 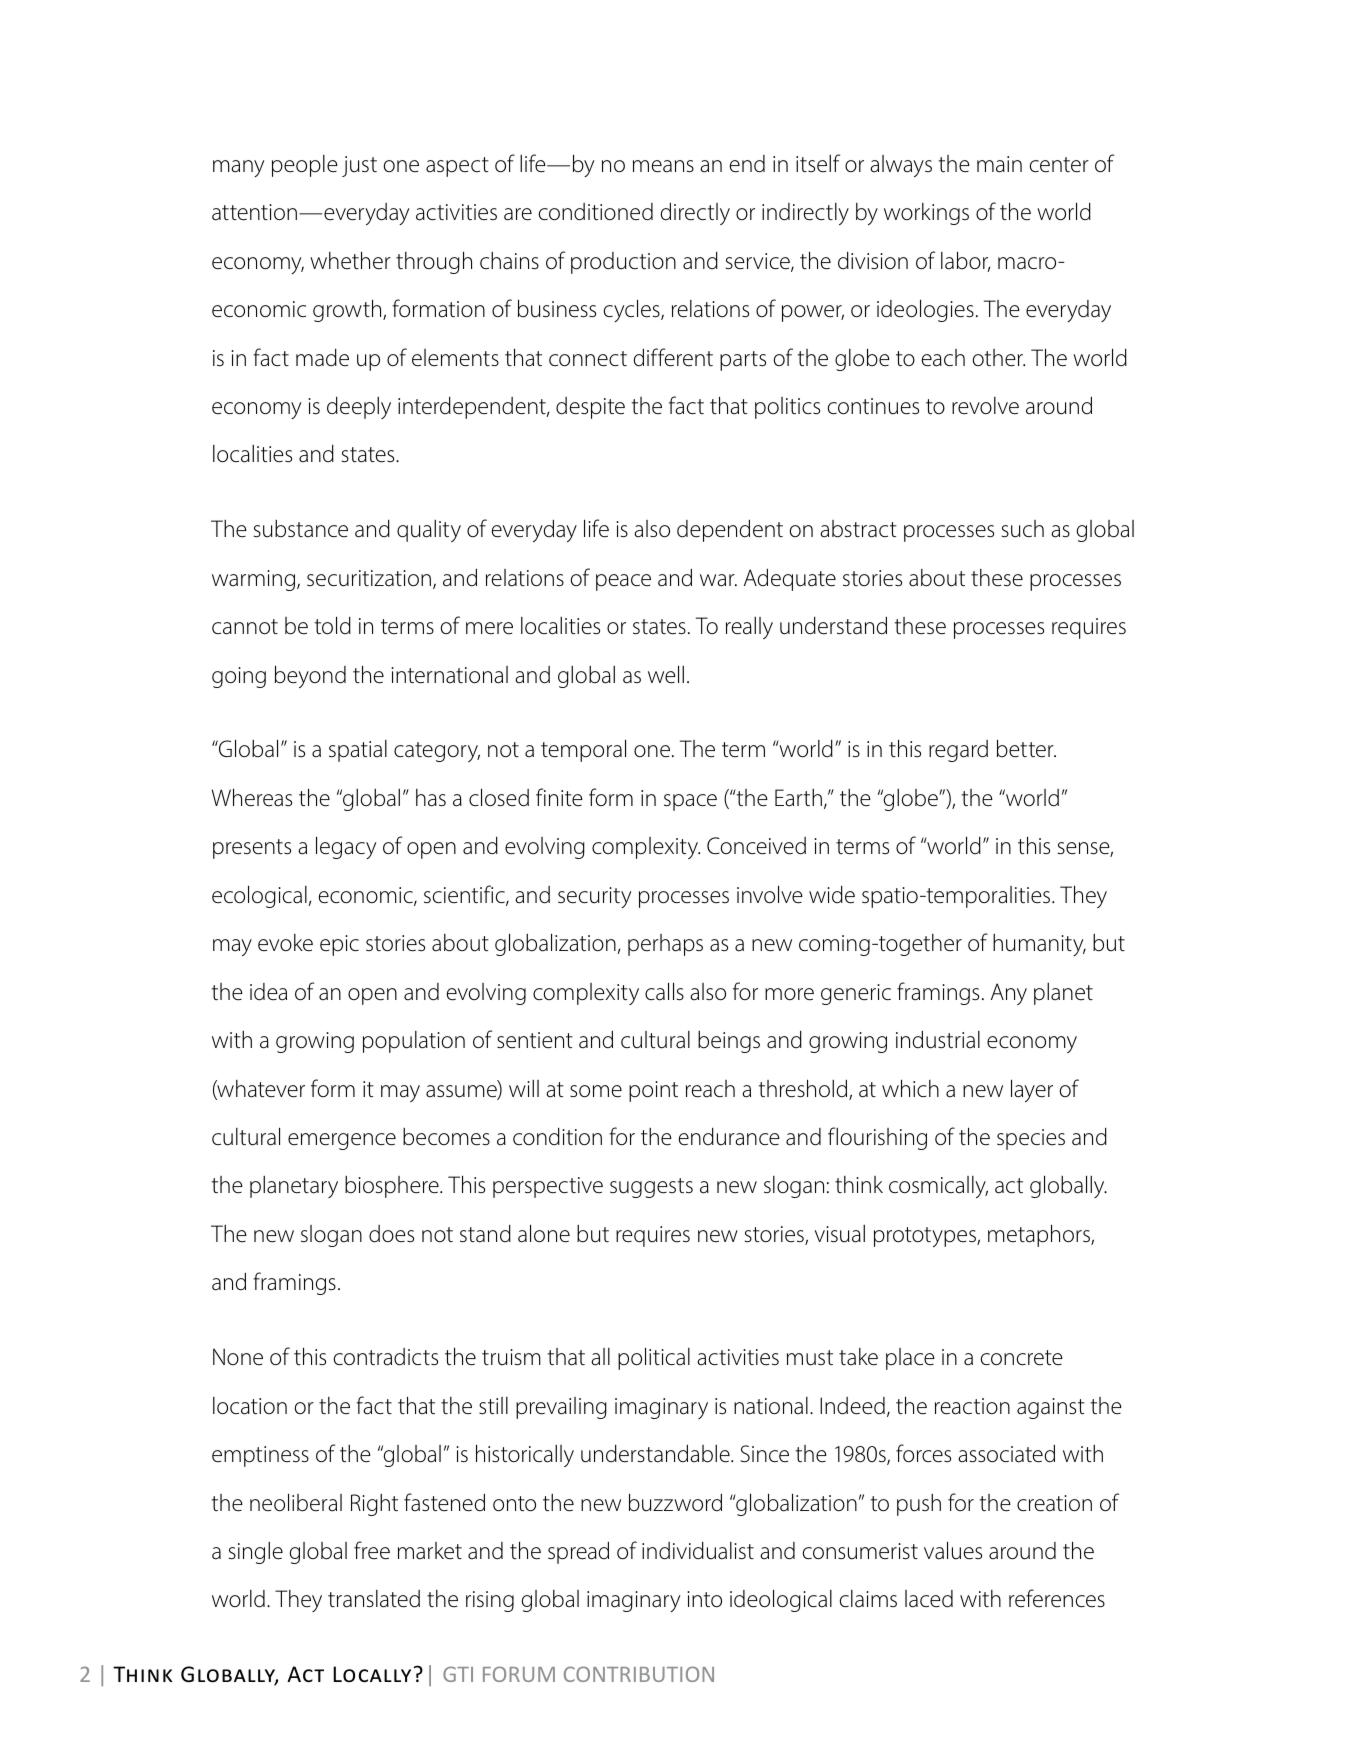 What do you see at coordinates (690, 802) in the image?
I see `space` at bounding box center [690, 802].
